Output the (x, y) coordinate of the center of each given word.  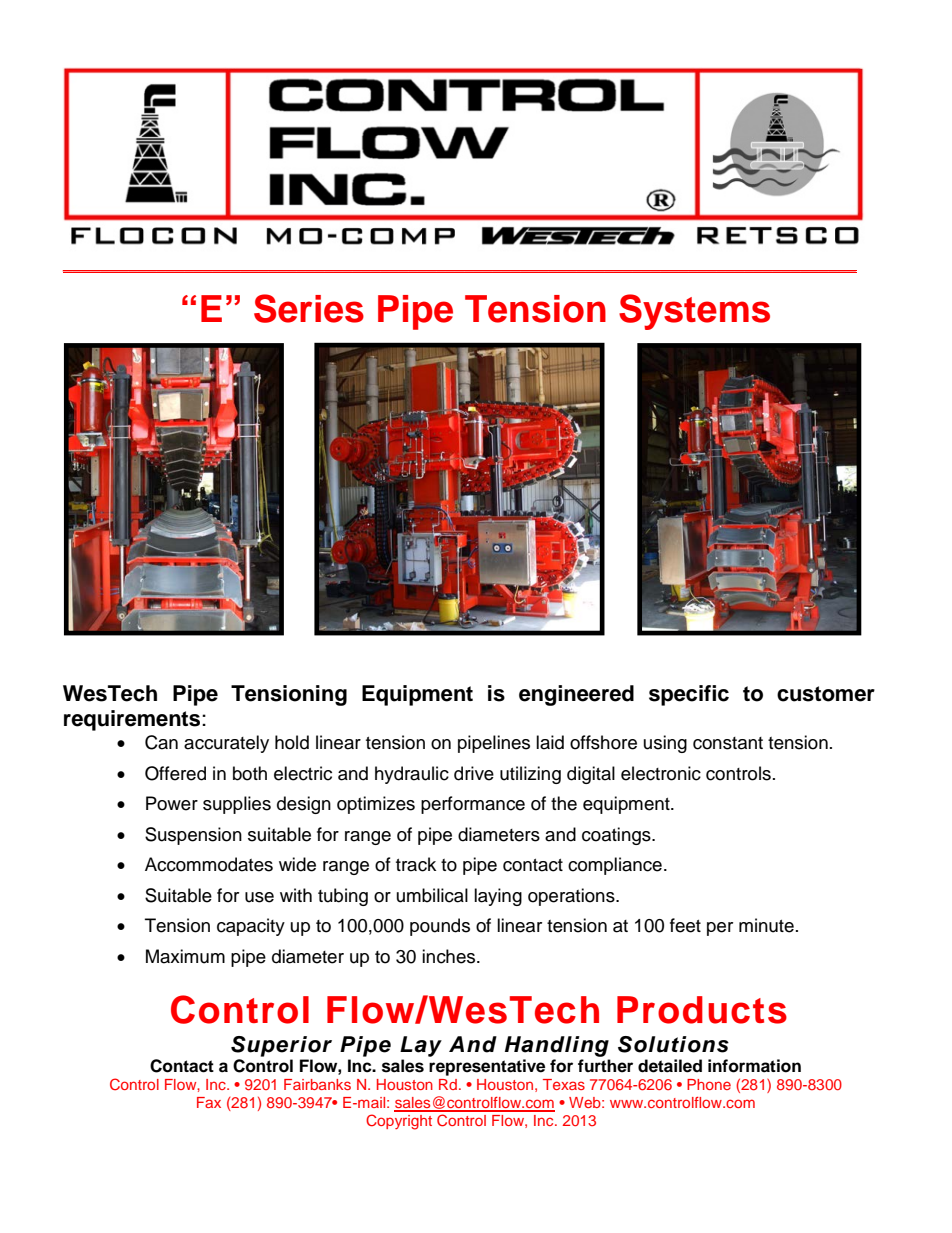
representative (487, 1067)
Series (309, 308)
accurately (226, 744)
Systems (694, 312)
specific (689, 695)
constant (728, 743)
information (754, 1066)
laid (550, 742)
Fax (209, 1102)
